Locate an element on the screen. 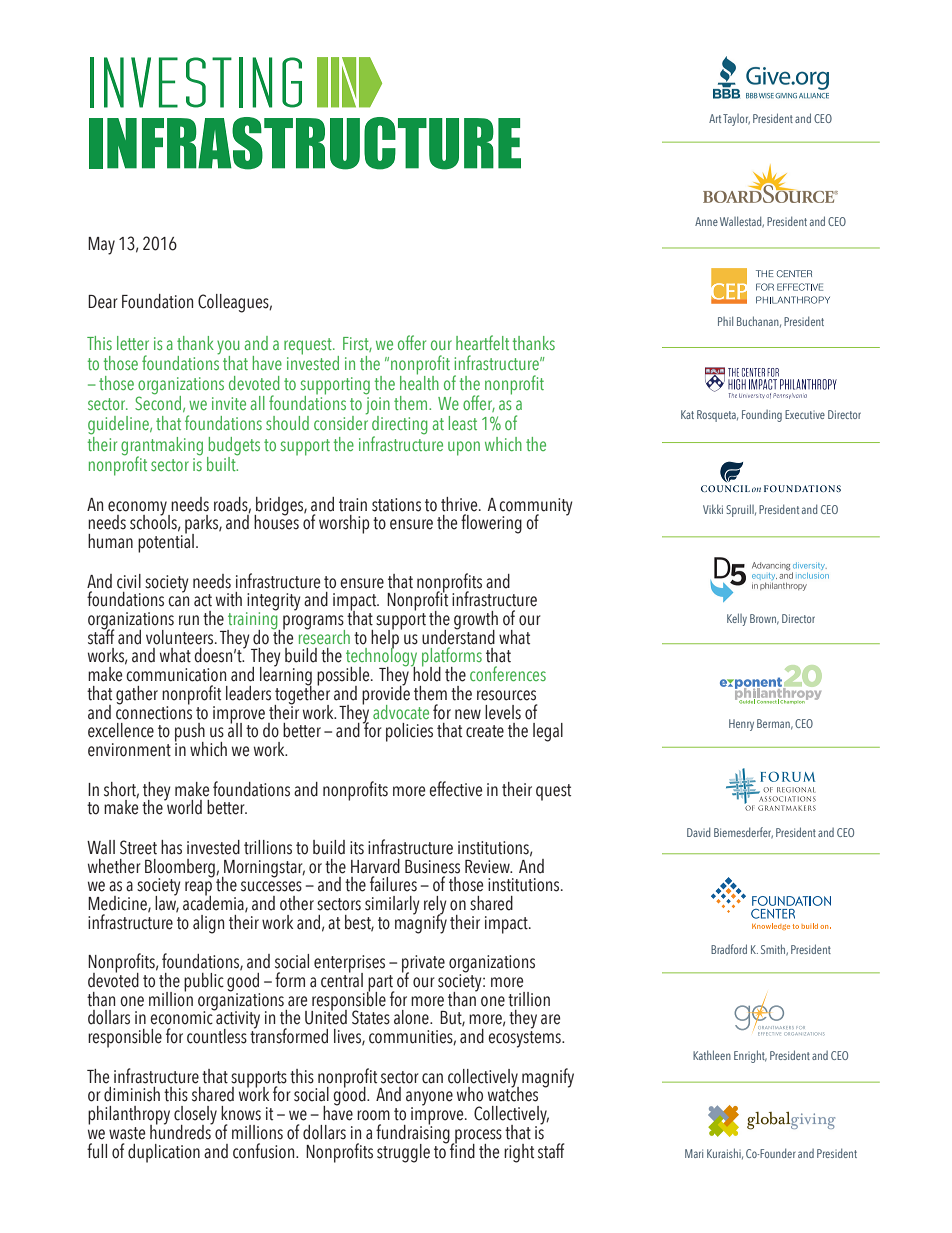  understand is located at coordinates (458, 636).
